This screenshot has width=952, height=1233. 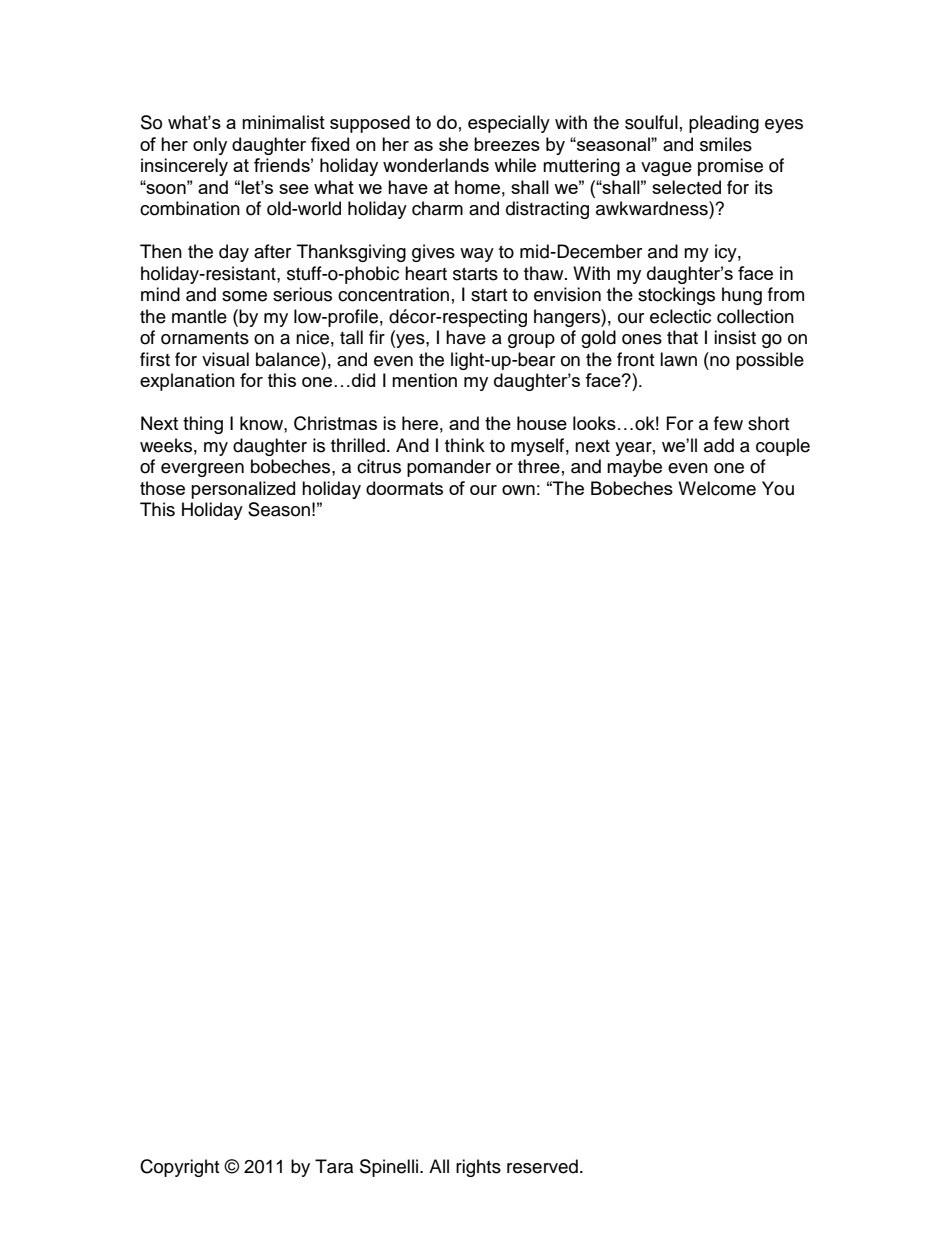 I want to click on smiles, so click(x=726, y=144).
